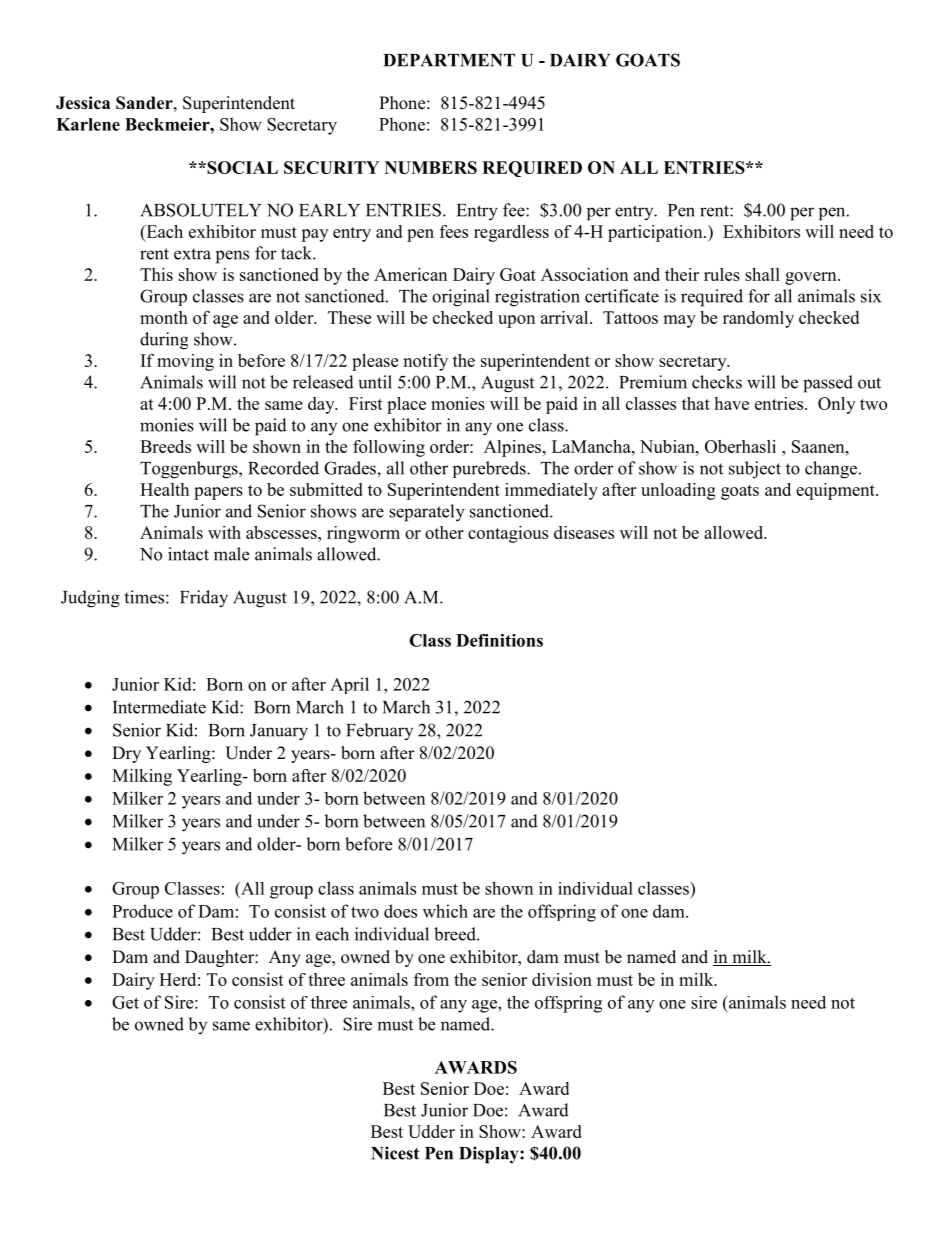  What do you see at coordinates (164, 489) in the screenshot?
I see `Health` at bounding box center [164, 489].
